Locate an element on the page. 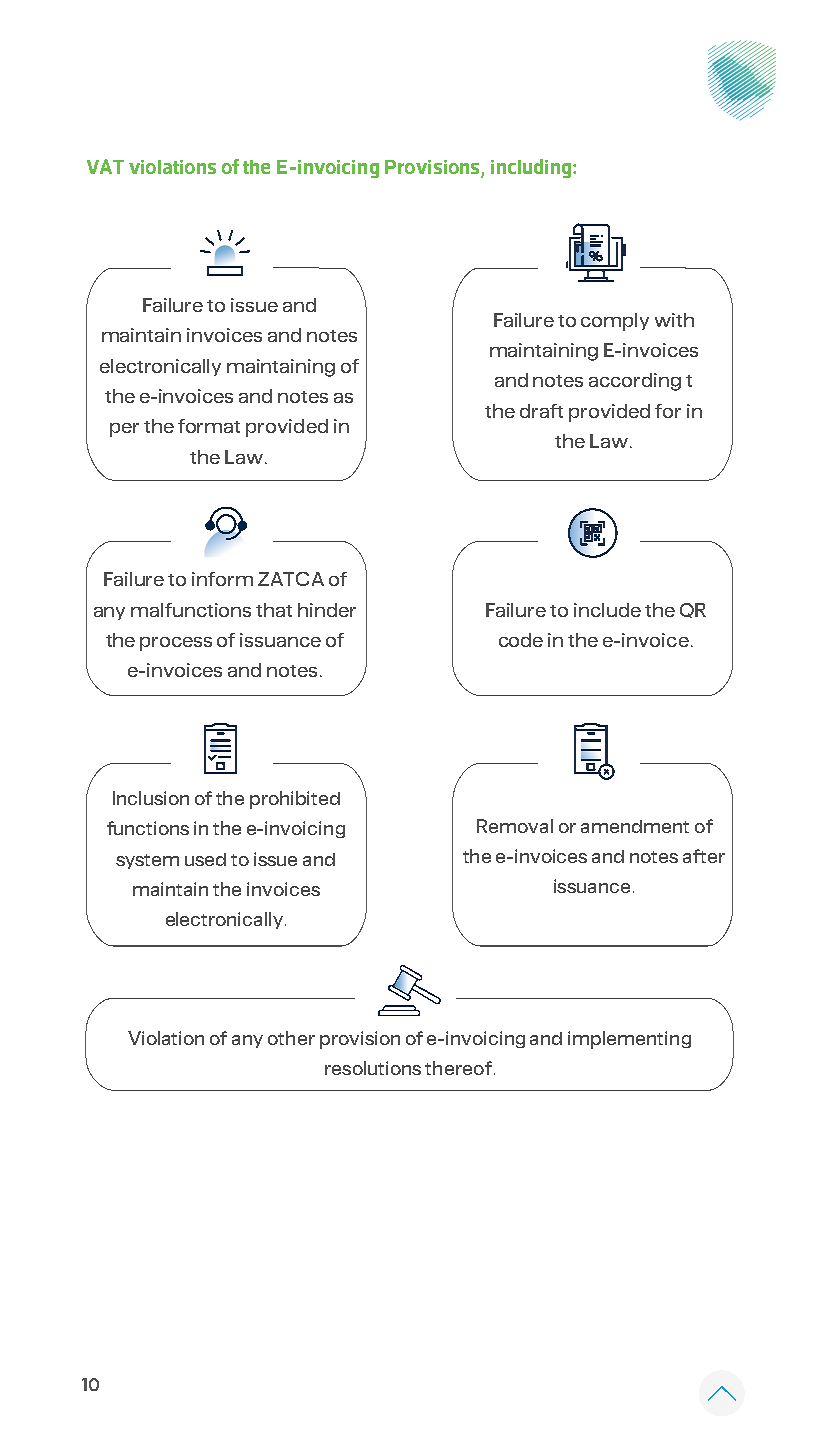 This document has width=819, height=1456. including is located at coordinates (531, 168).
